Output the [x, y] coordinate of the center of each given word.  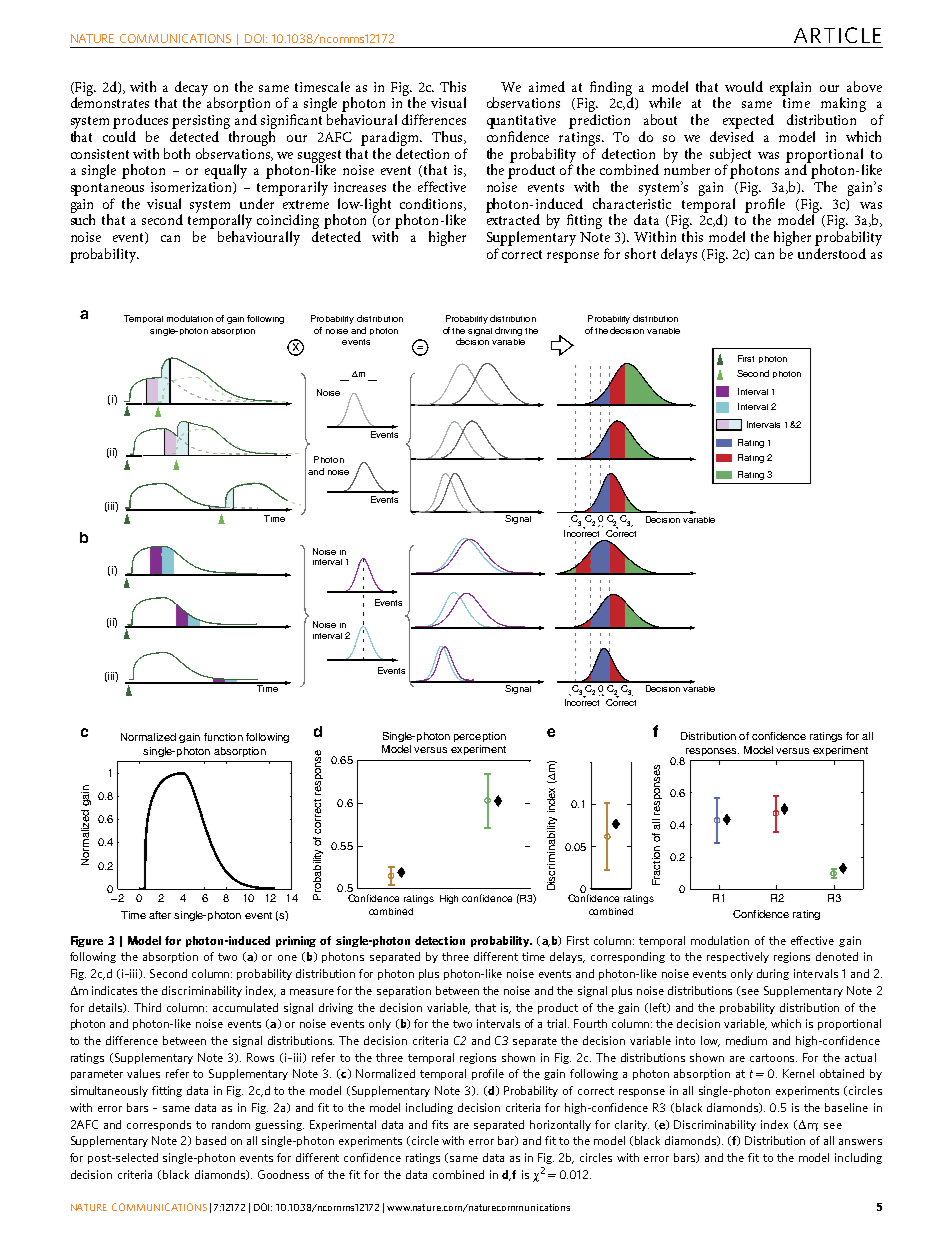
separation [404, 991]
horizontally [560, 1125]
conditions [432, 204]
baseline [846, 1107]
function [223, 737]
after [160, 915]
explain [790, 88]
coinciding [288, 223]
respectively [738, 957]
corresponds [159, 1125]
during [773, 974]
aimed [547, 86]
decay [191, 89]
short [640, 253]
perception [480, 737]
